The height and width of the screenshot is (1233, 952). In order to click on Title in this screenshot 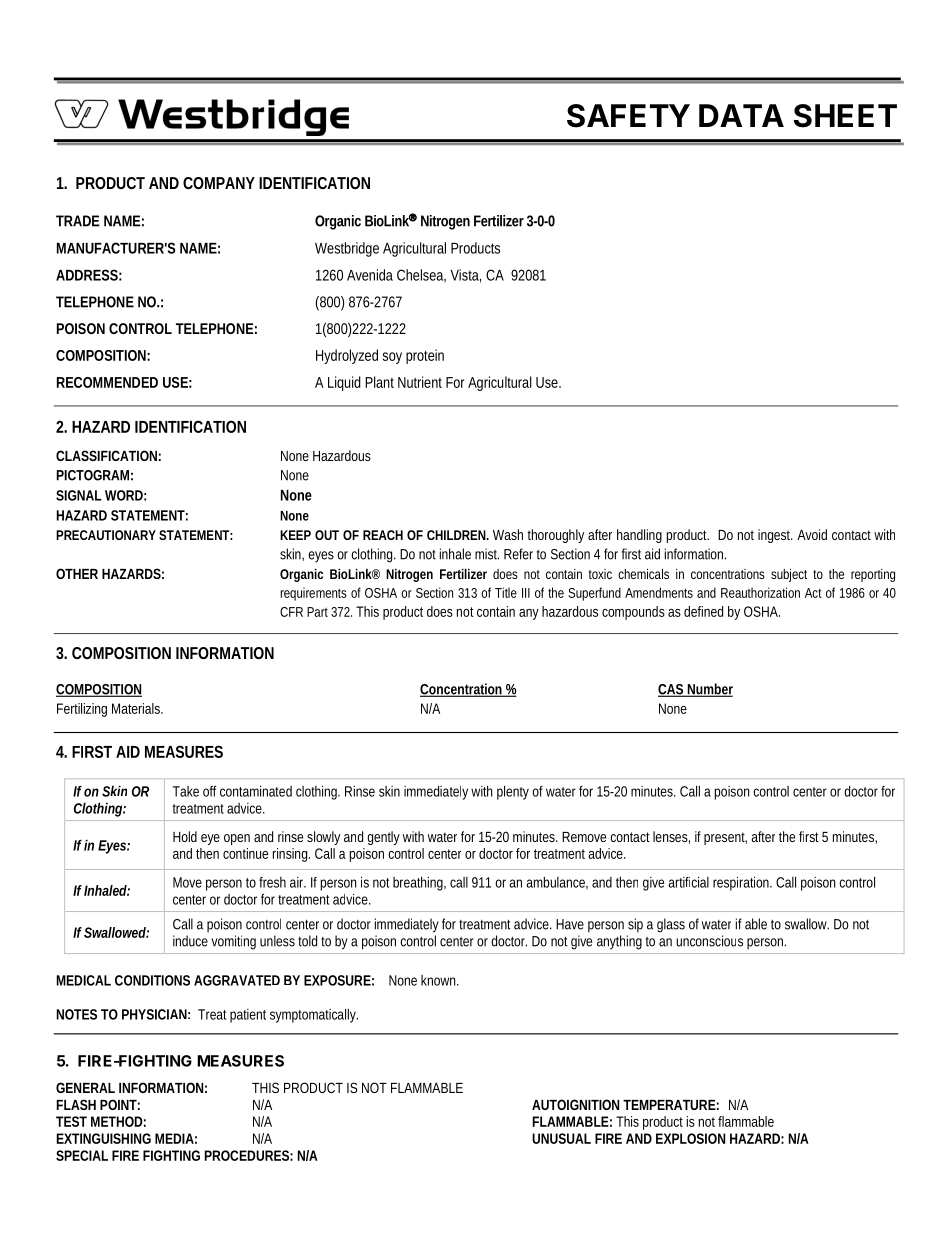, I will do `click(506, 592)`.
